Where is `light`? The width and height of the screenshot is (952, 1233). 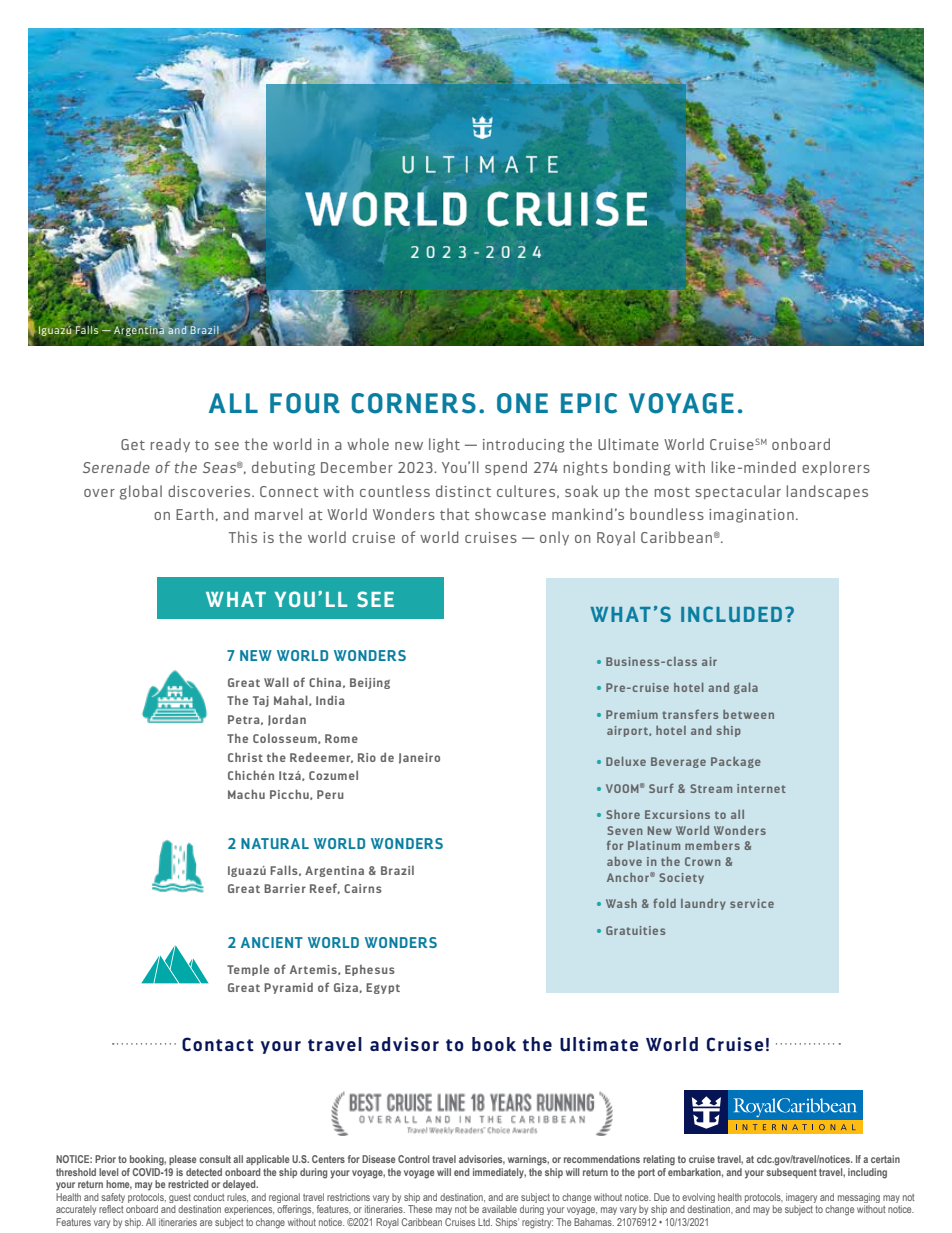 light is located at coordinates (444, 445).
